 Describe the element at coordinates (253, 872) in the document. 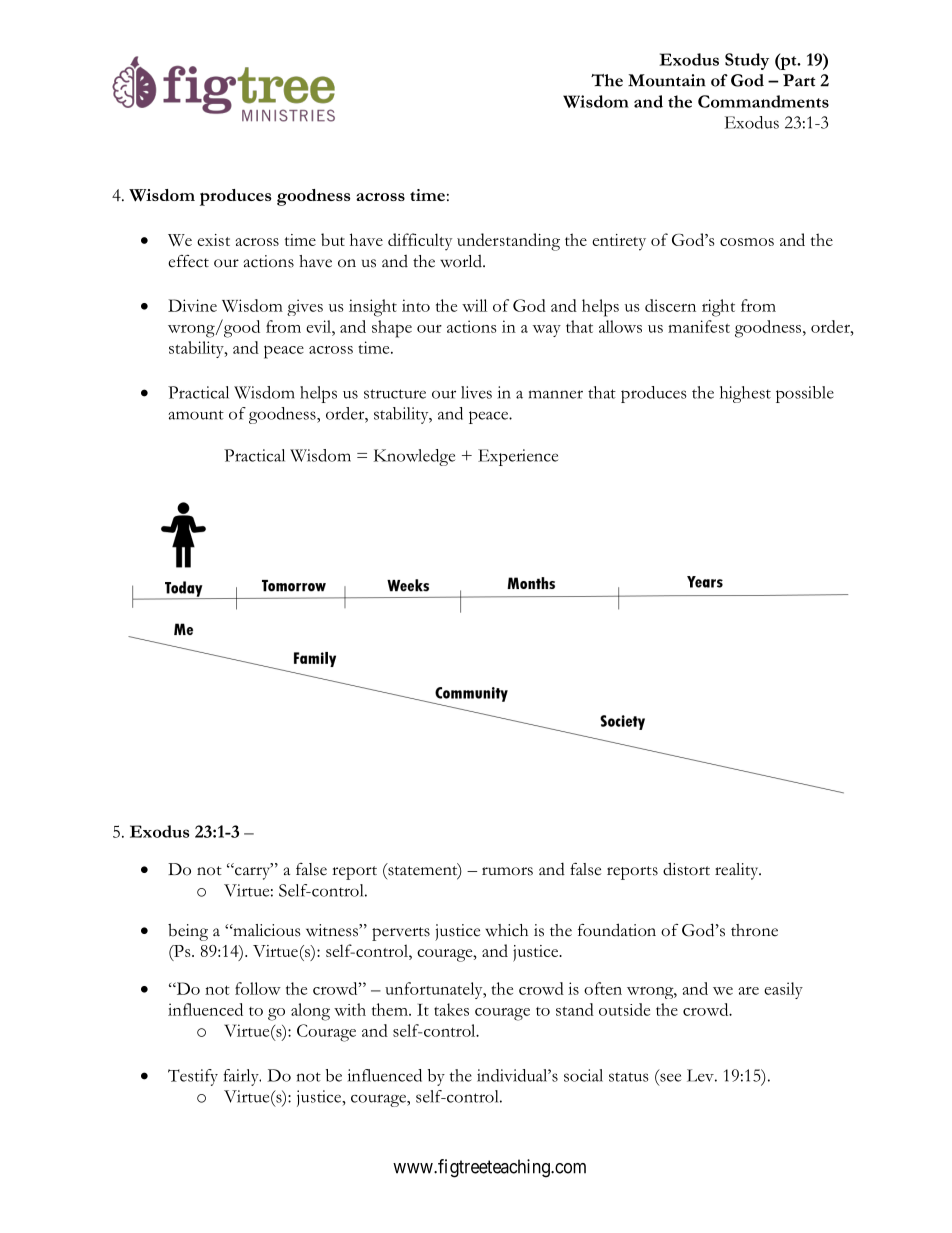

I see `carry` at that location.
